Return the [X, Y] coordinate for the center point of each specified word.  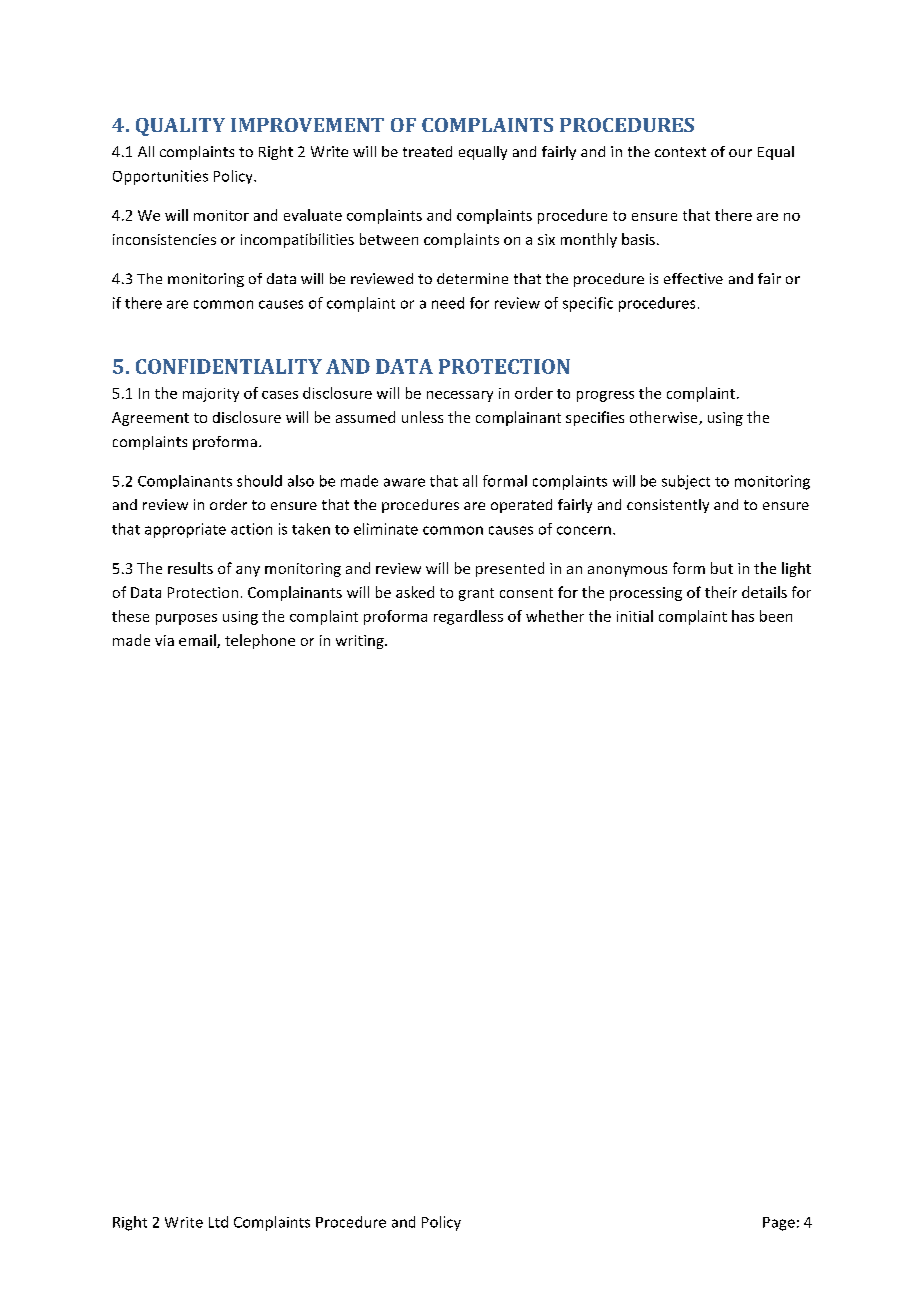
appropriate [185, 530]
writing [361, 642]
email [198, 641]
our [740, 153]
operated [521, 506]
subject [686, 482]
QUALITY [180, 127]
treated [427, 151]
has [743, 616]
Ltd [218, 1222]
